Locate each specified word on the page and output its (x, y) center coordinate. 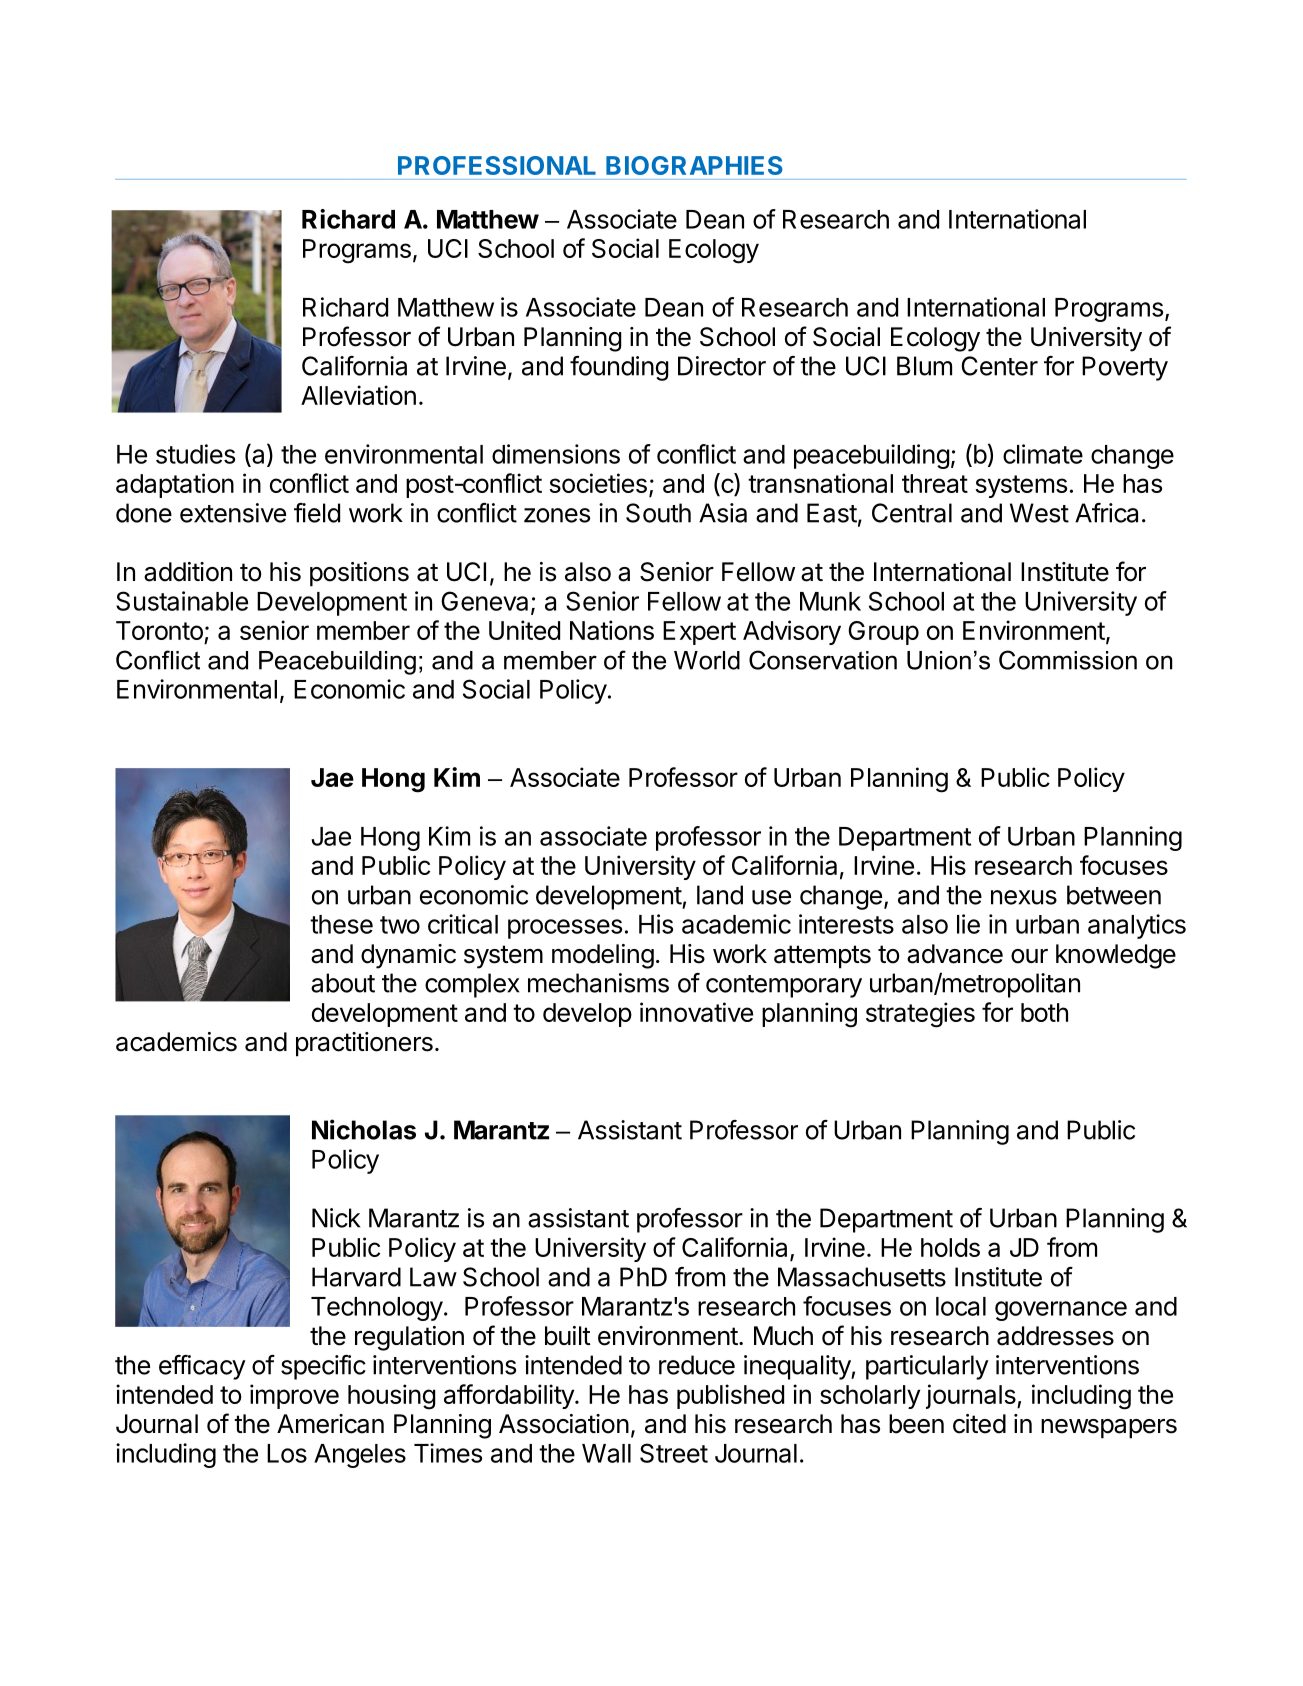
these (341, 924)
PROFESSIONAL (497, 165)
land (720, 895)
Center (999, 366)
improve (294, 1396)
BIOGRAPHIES (694, 165)
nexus (1024, 897)
